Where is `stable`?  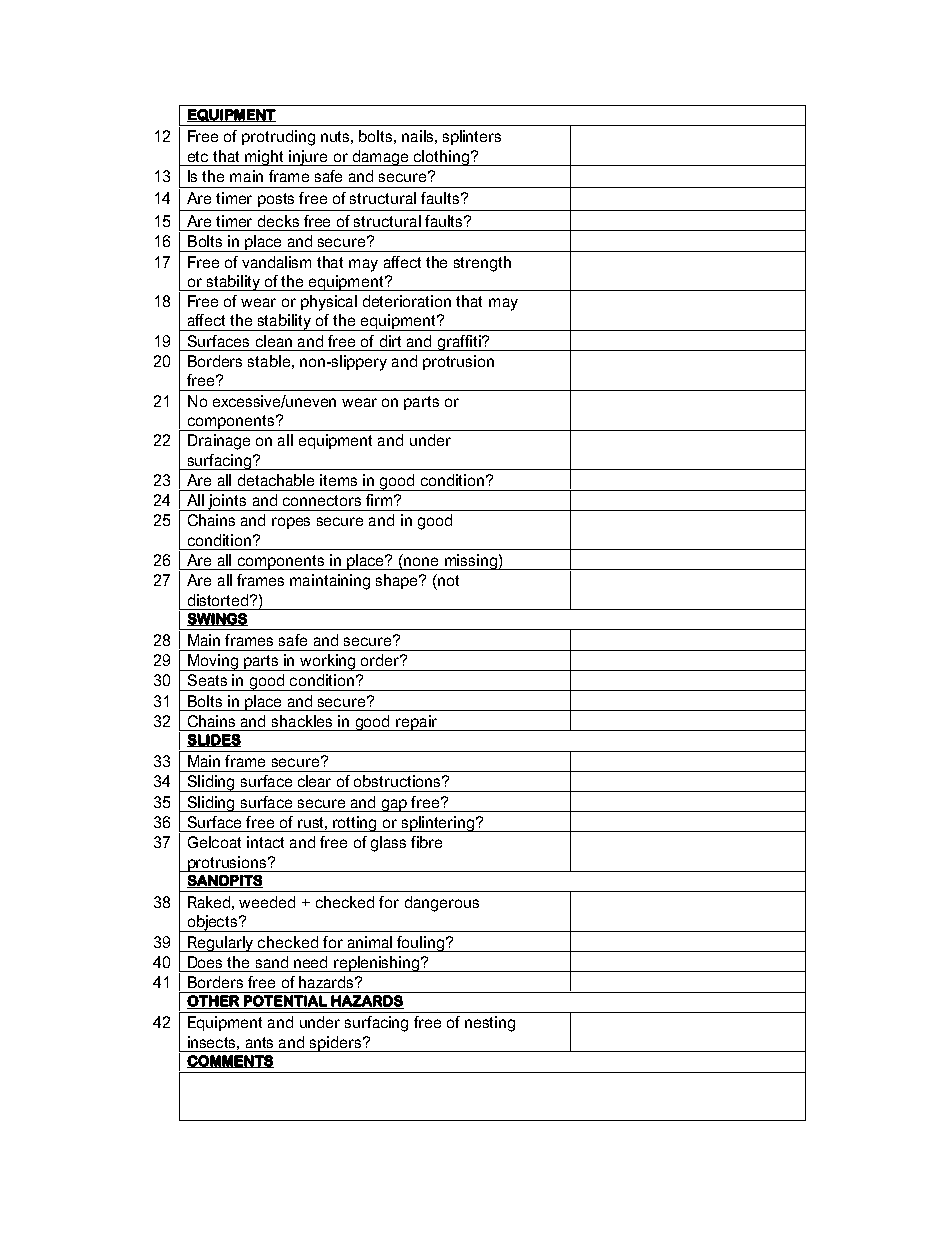
stable is located at coordinates (269, 361).
